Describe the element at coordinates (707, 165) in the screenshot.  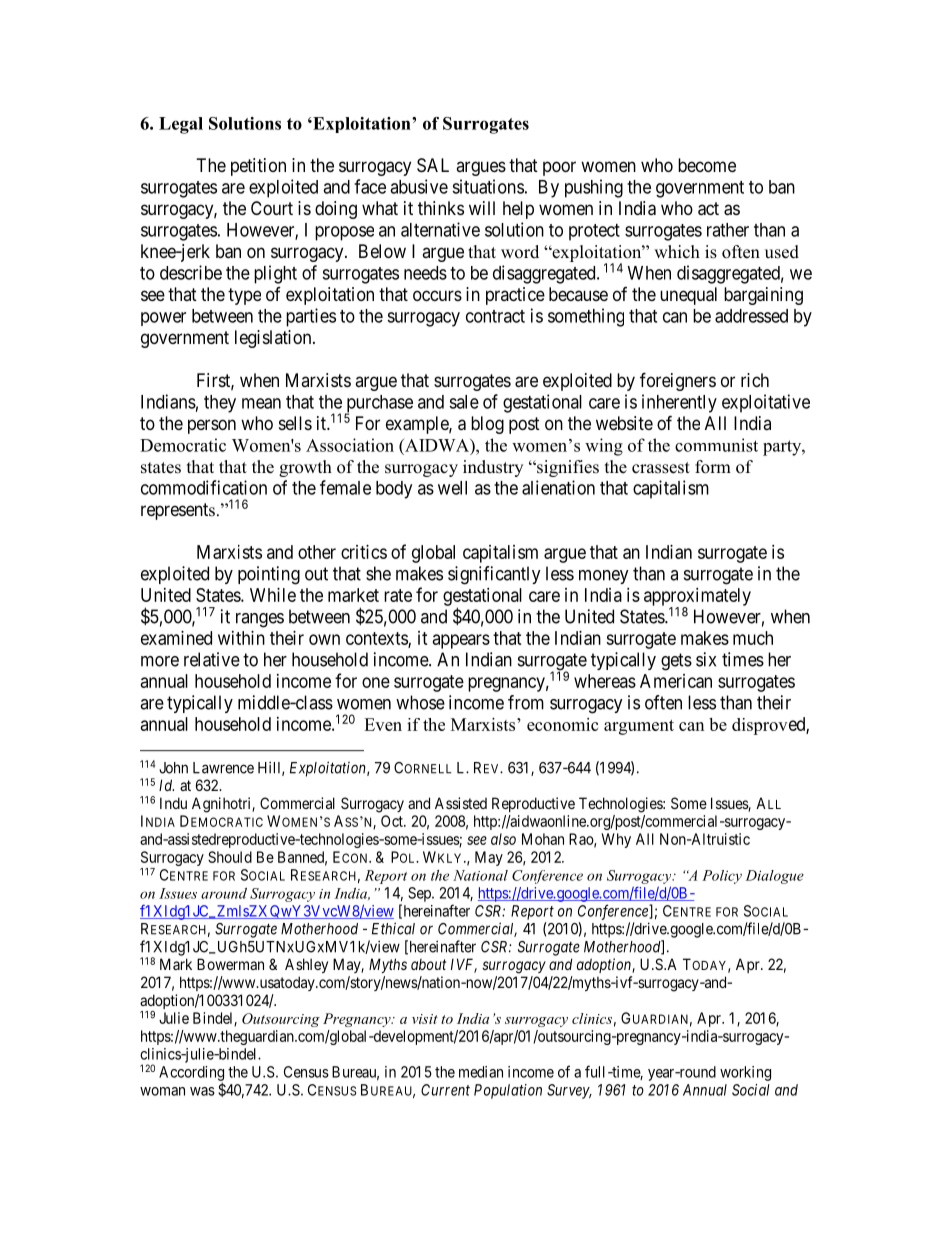
I see `become` at that location.
